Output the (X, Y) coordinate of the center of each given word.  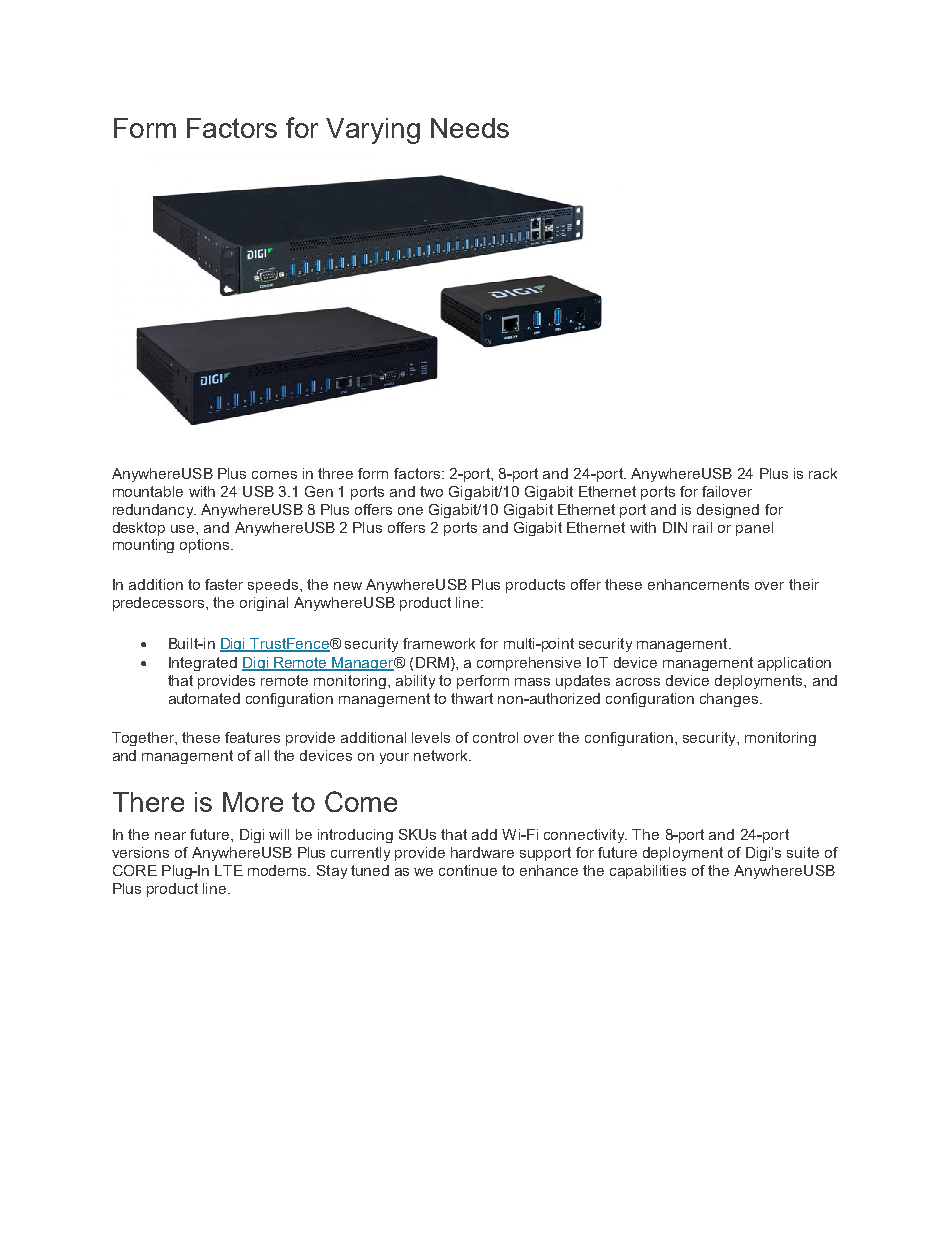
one (410, 511)
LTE (229, 870)
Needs (470, 128)
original (264, 604)
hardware (482, 852)
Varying (373, 131)
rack (823, 473)
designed (728, 511)
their (804, 584)
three (335, 473)
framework (439, 643)
